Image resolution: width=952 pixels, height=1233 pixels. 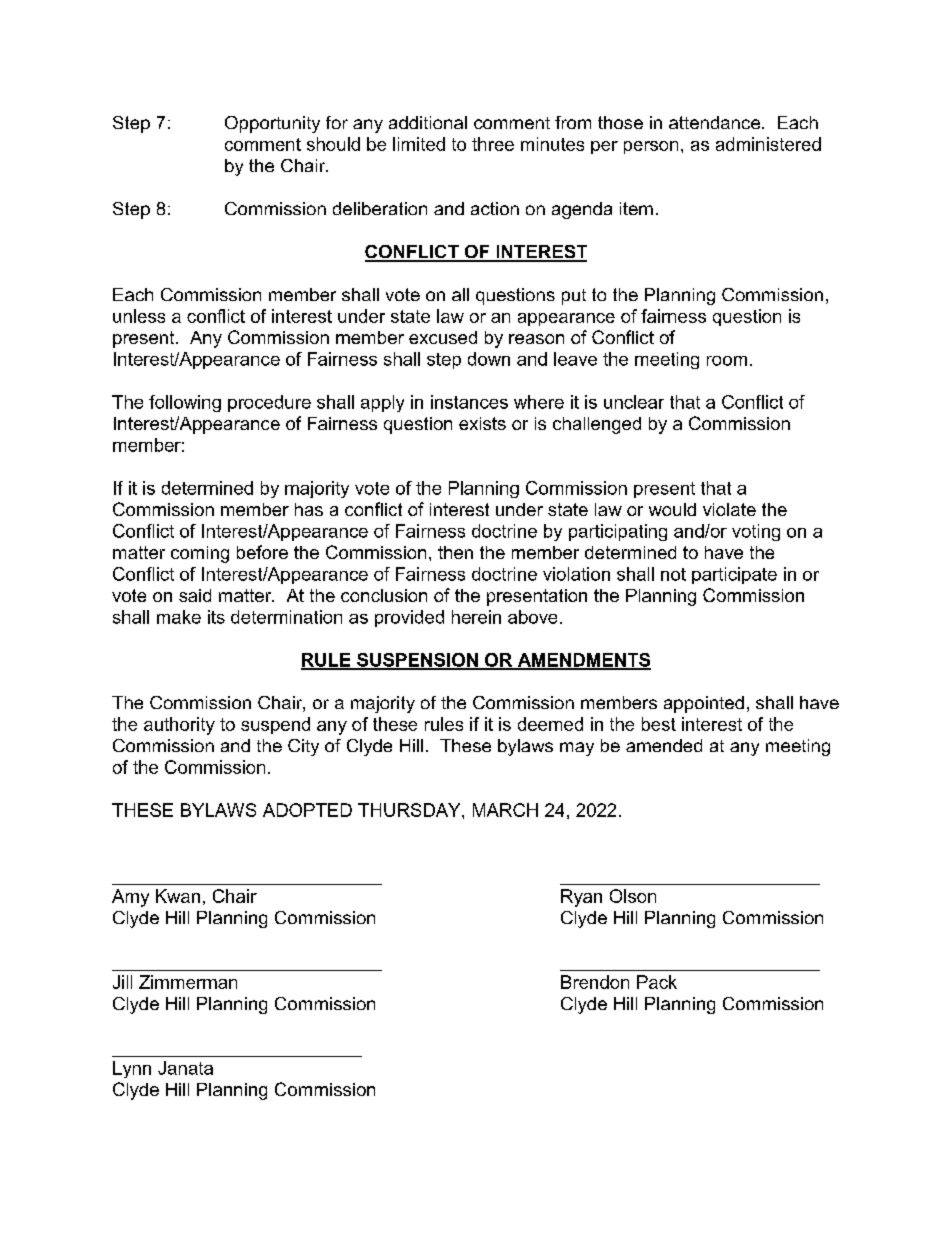 I want to click on instances, so click(x=469, y=402).
